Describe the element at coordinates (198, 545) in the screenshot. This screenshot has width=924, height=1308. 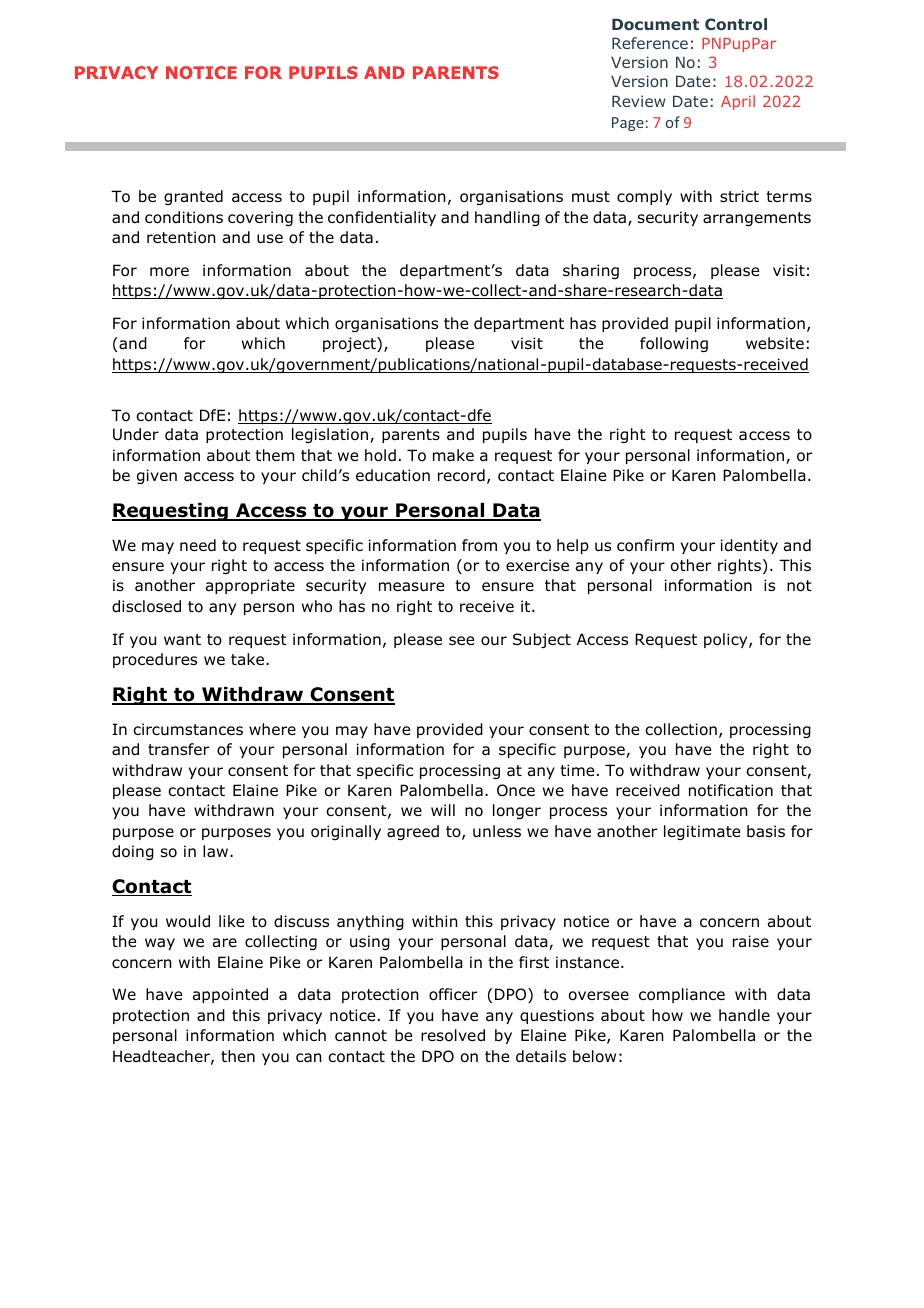
I see `need` at that location.
